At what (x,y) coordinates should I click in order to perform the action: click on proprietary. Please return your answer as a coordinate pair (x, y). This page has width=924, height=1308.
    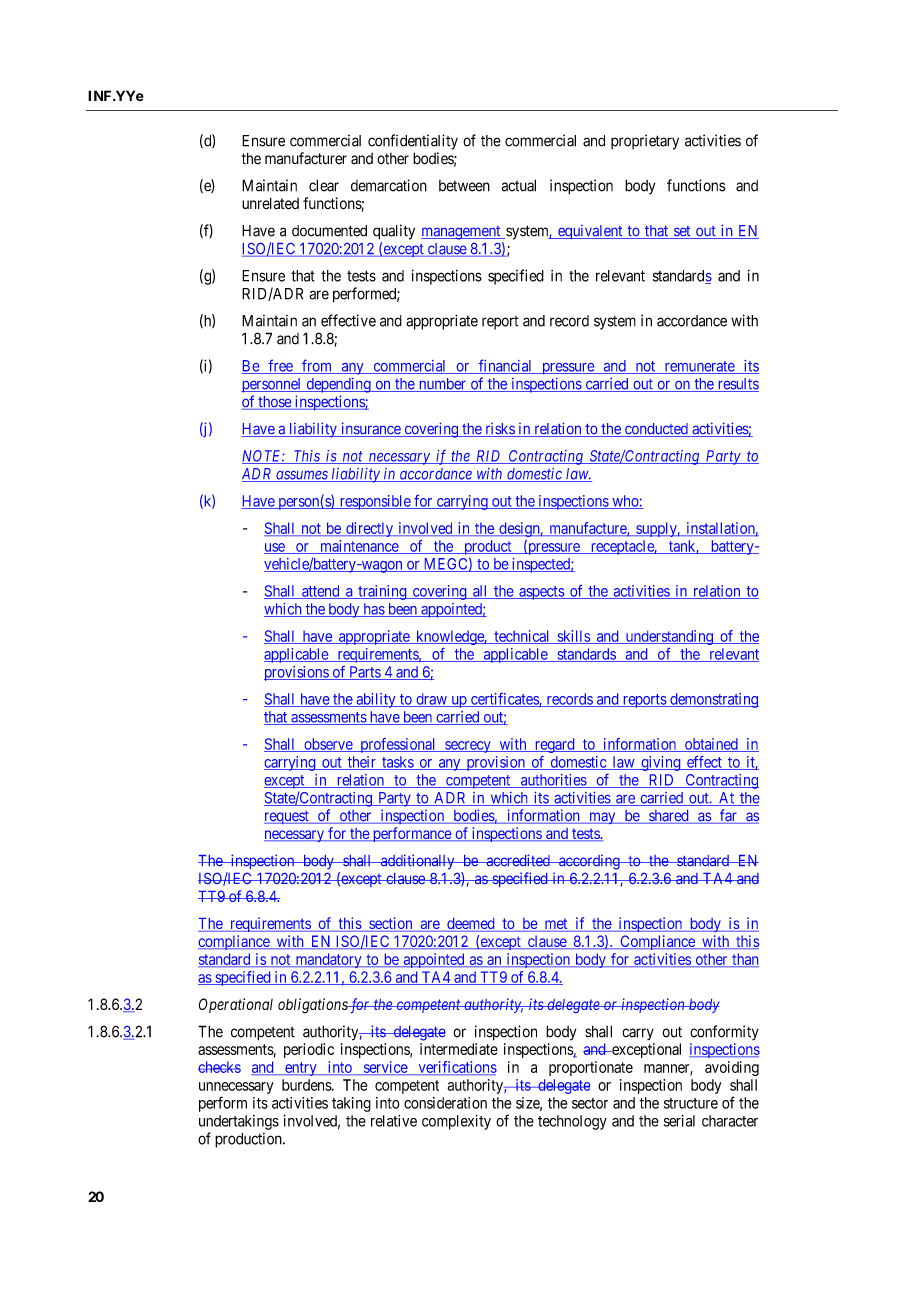
    Looking at the image, I should click on (645, 142).
